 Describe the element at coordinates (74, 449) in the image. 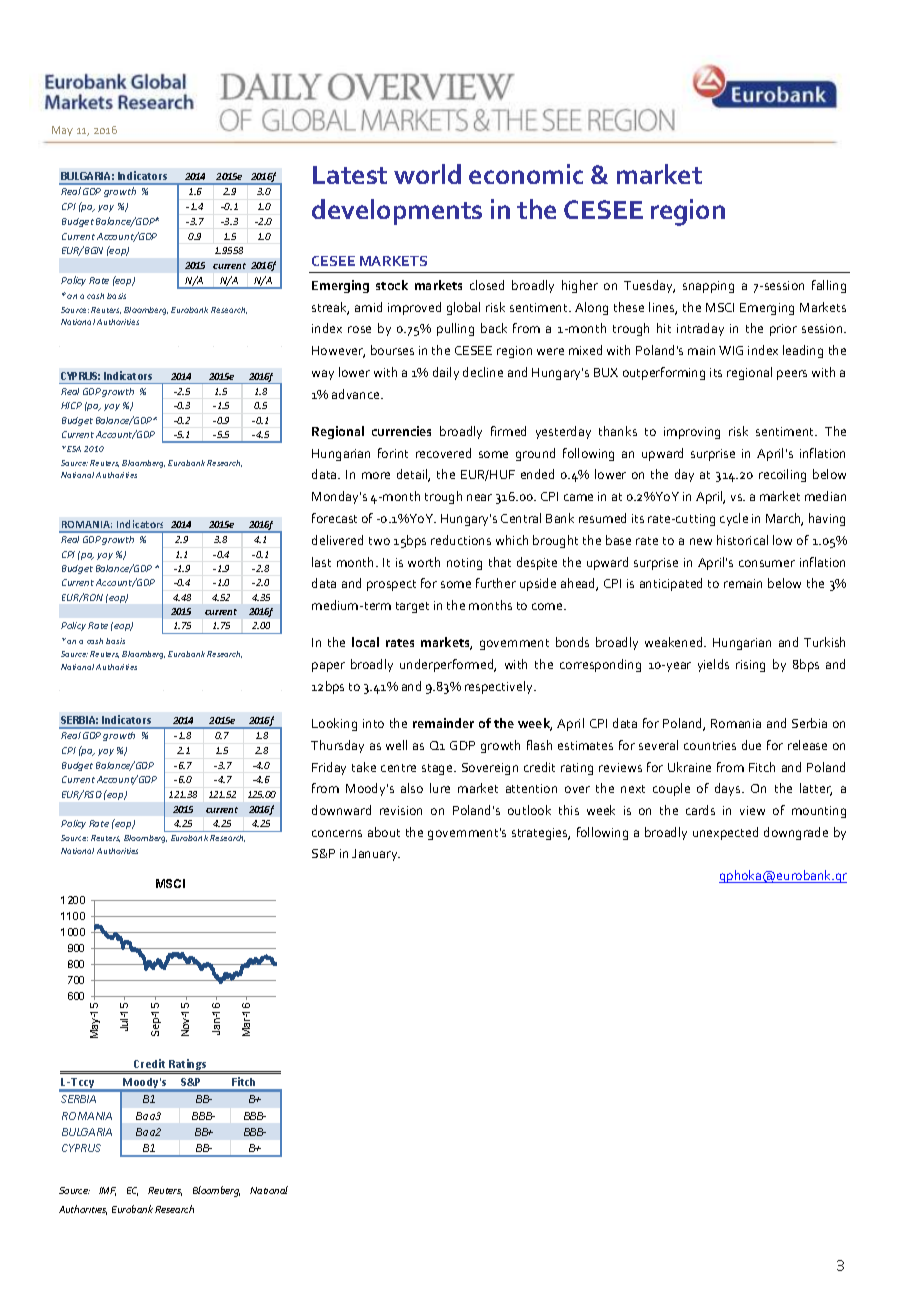

I see `ESA` at that location.
